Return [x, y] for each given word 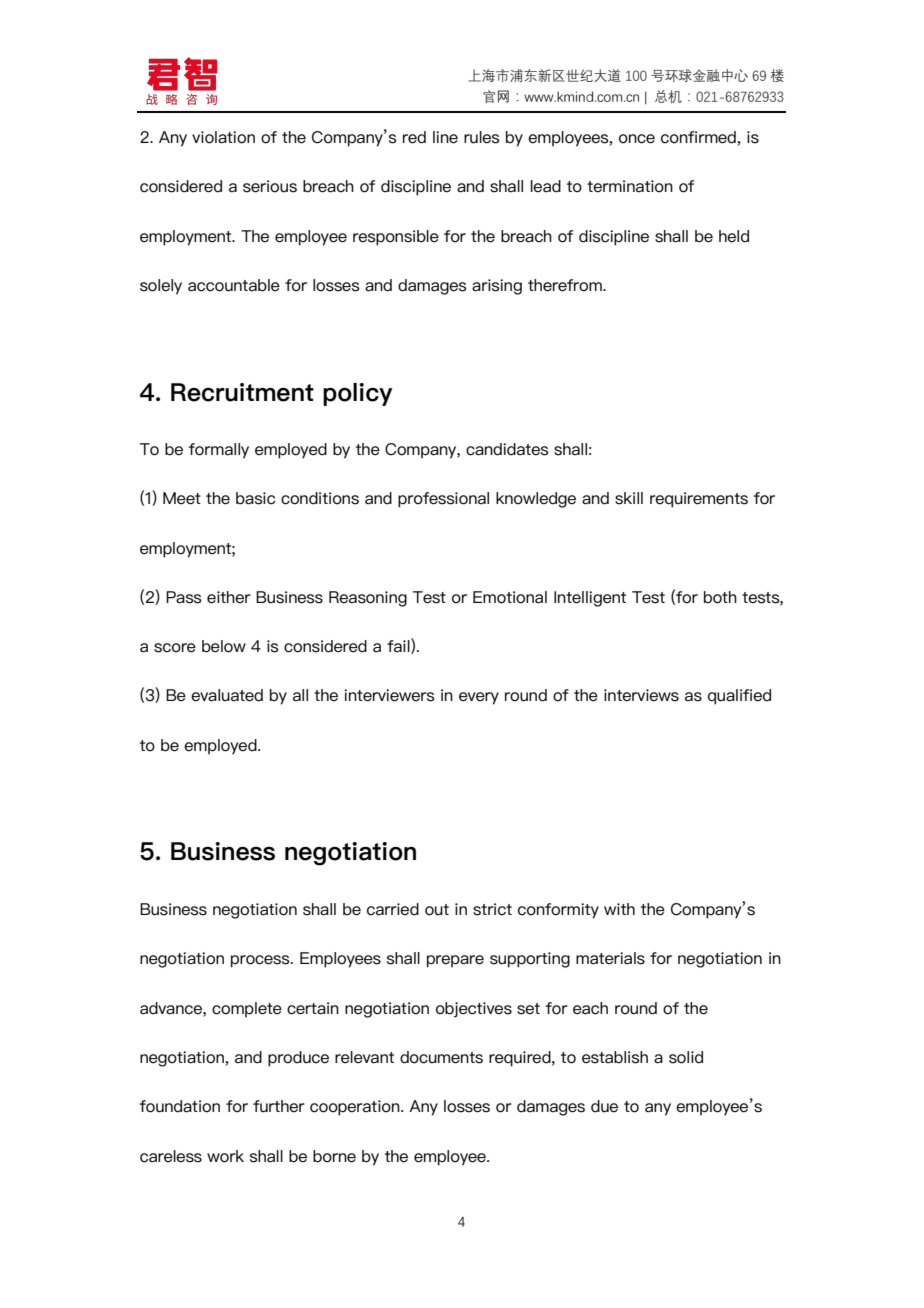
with [619, 909]
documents [441, 1057]
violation [223, 137]
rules [481, 137]
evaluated [227, 695]
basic [255, 498]
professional [443, 500]
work [225, 1156]
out [437, 910]
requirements [699, 500]
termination [630, 186]
